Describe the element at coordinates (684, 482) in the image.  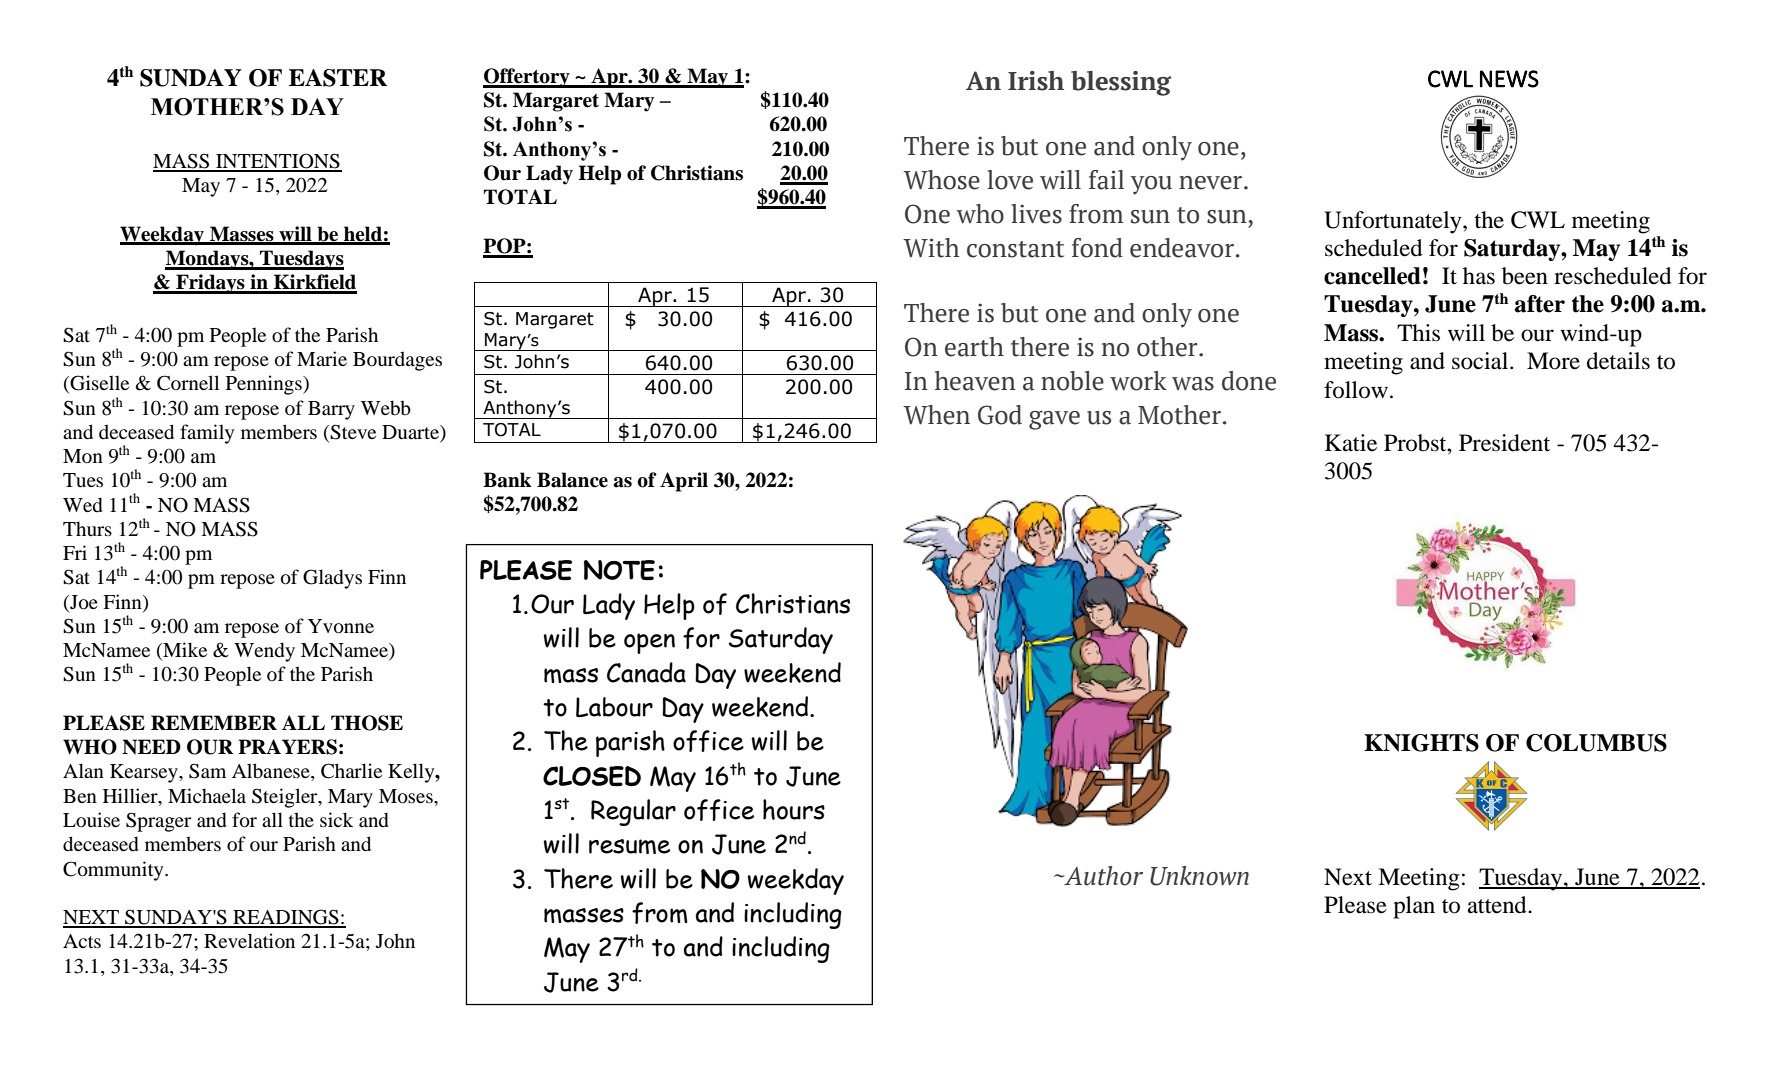
I see `April` at that location.
